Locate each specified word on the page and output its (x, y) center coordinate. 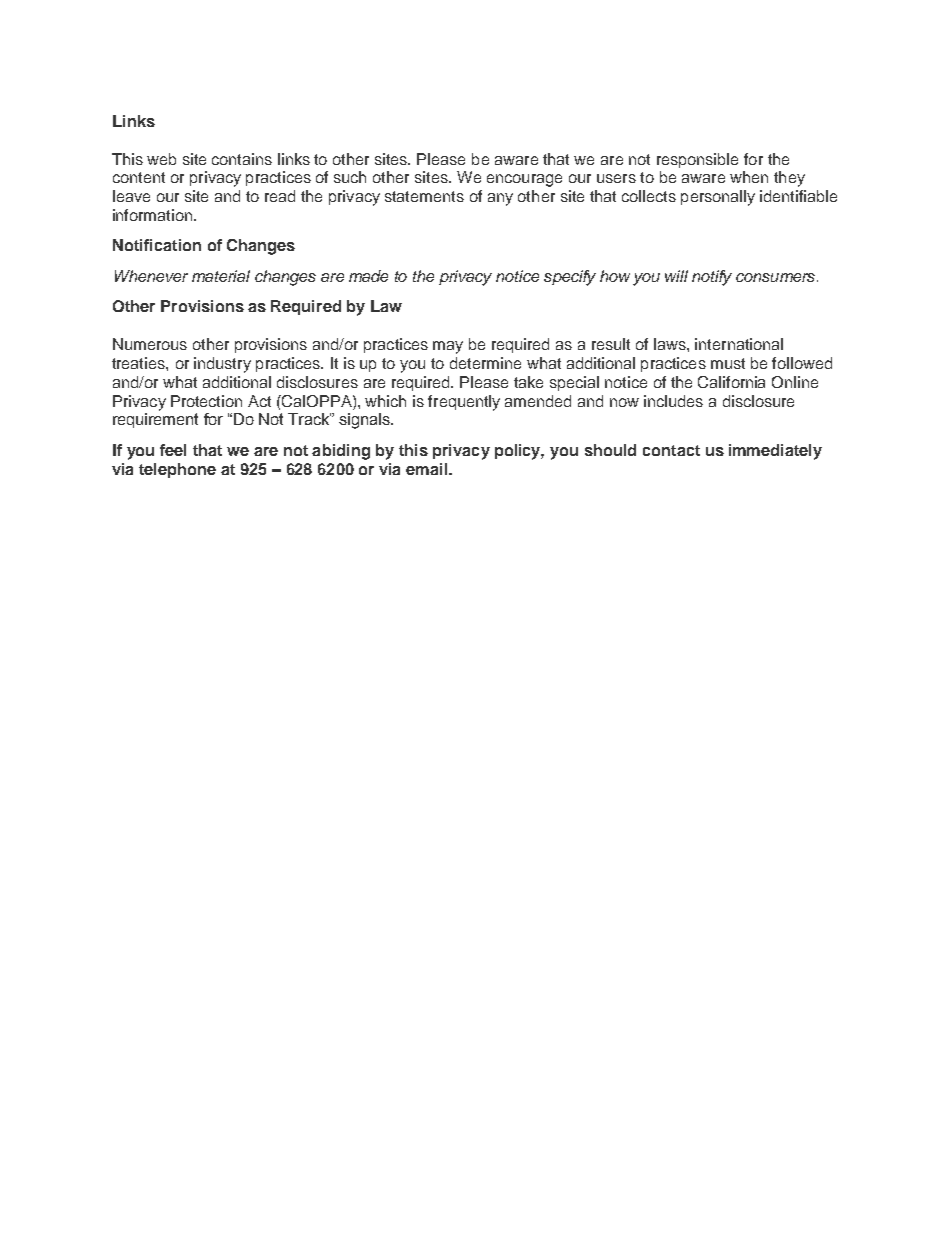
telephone (177, 470)
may (448, 347)
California (731, 382)
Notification (157, 245)
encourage (524, 180)
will (676, 276)
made (368, 276)
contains (242, 159)
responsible (697, 160)
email (428, 469)
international (739, 344)
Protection (206, 401)
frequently (464, 403)
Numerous (150, 344)
